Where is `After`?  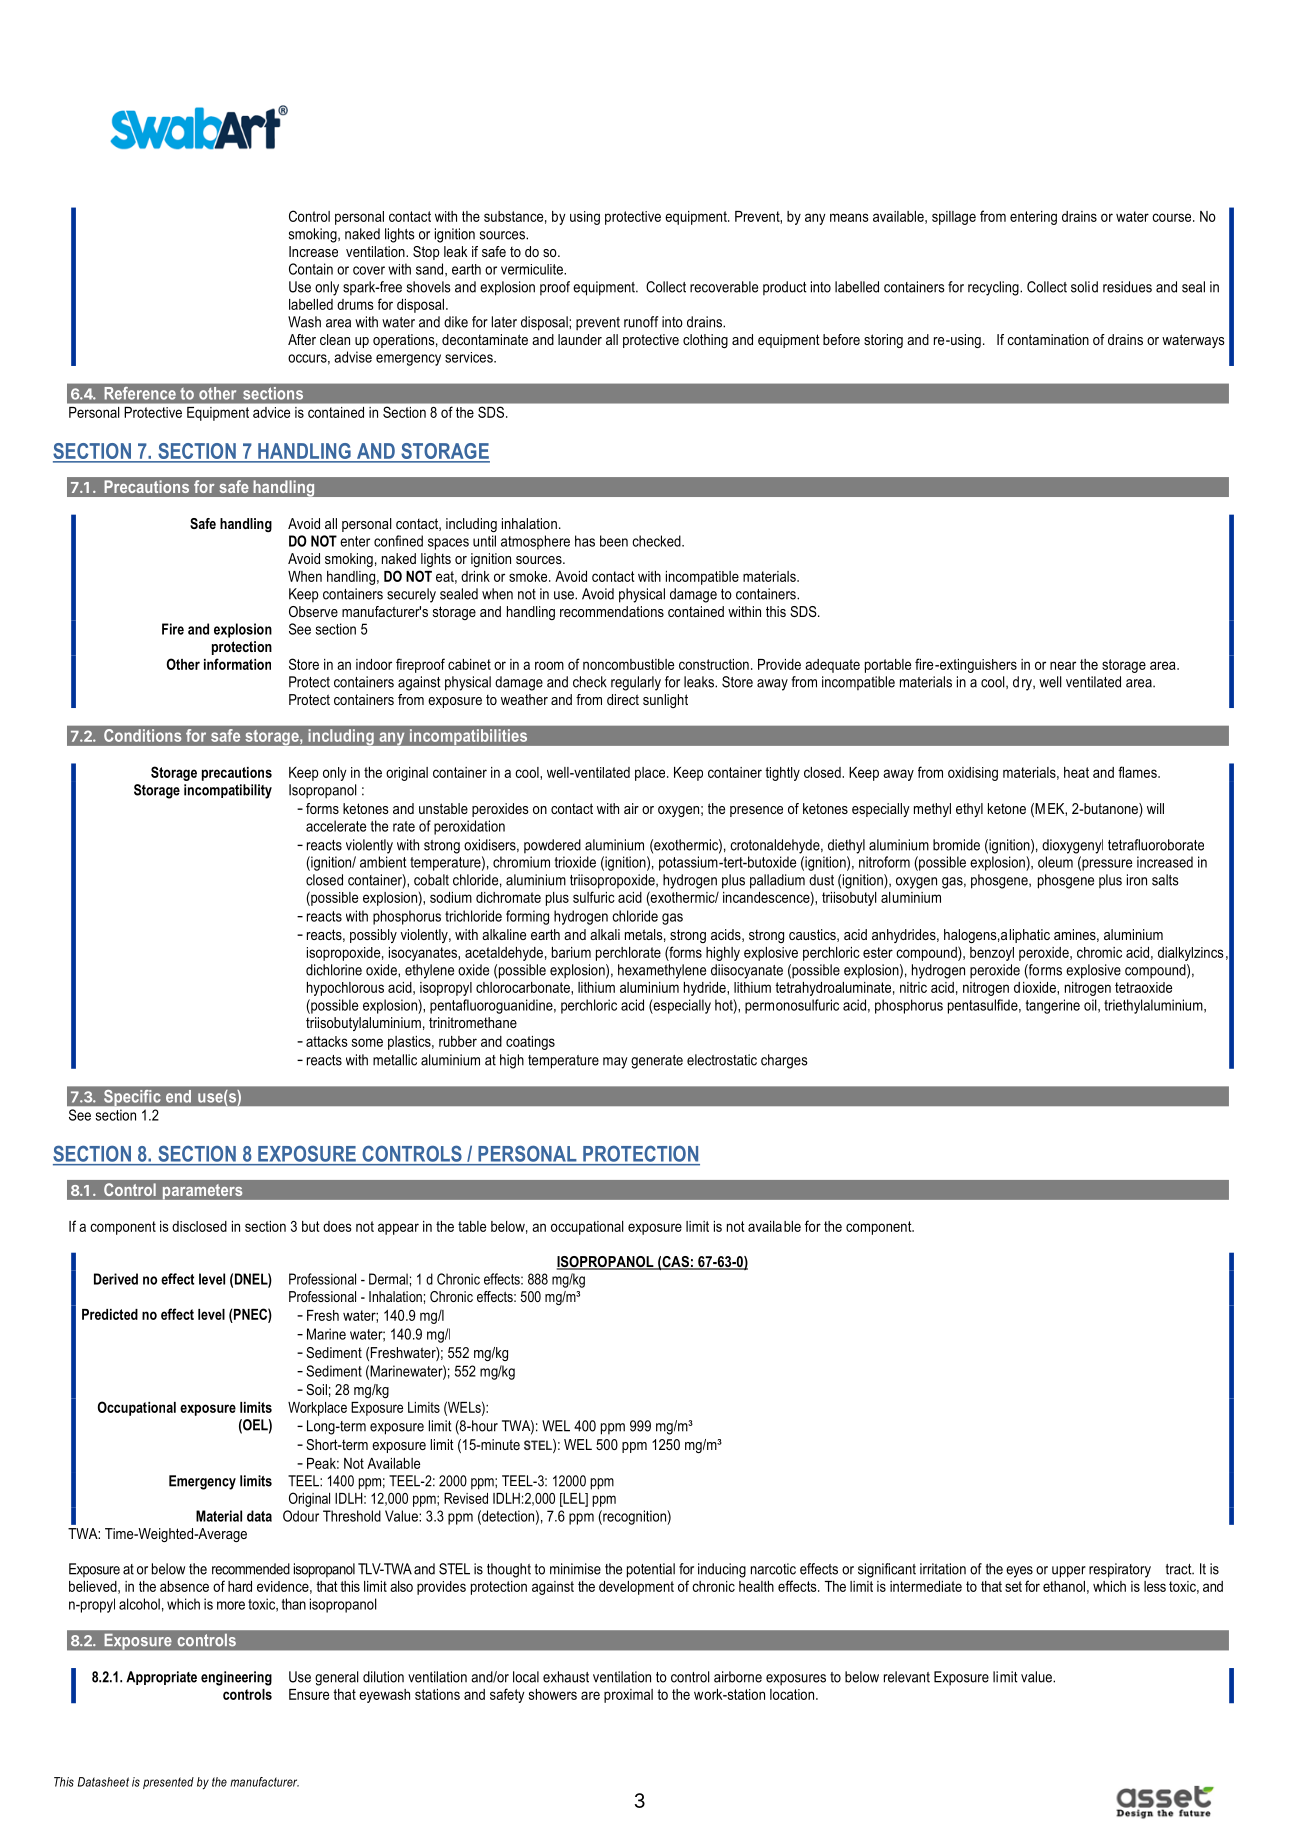 After is located at coordinates (302, 339).
